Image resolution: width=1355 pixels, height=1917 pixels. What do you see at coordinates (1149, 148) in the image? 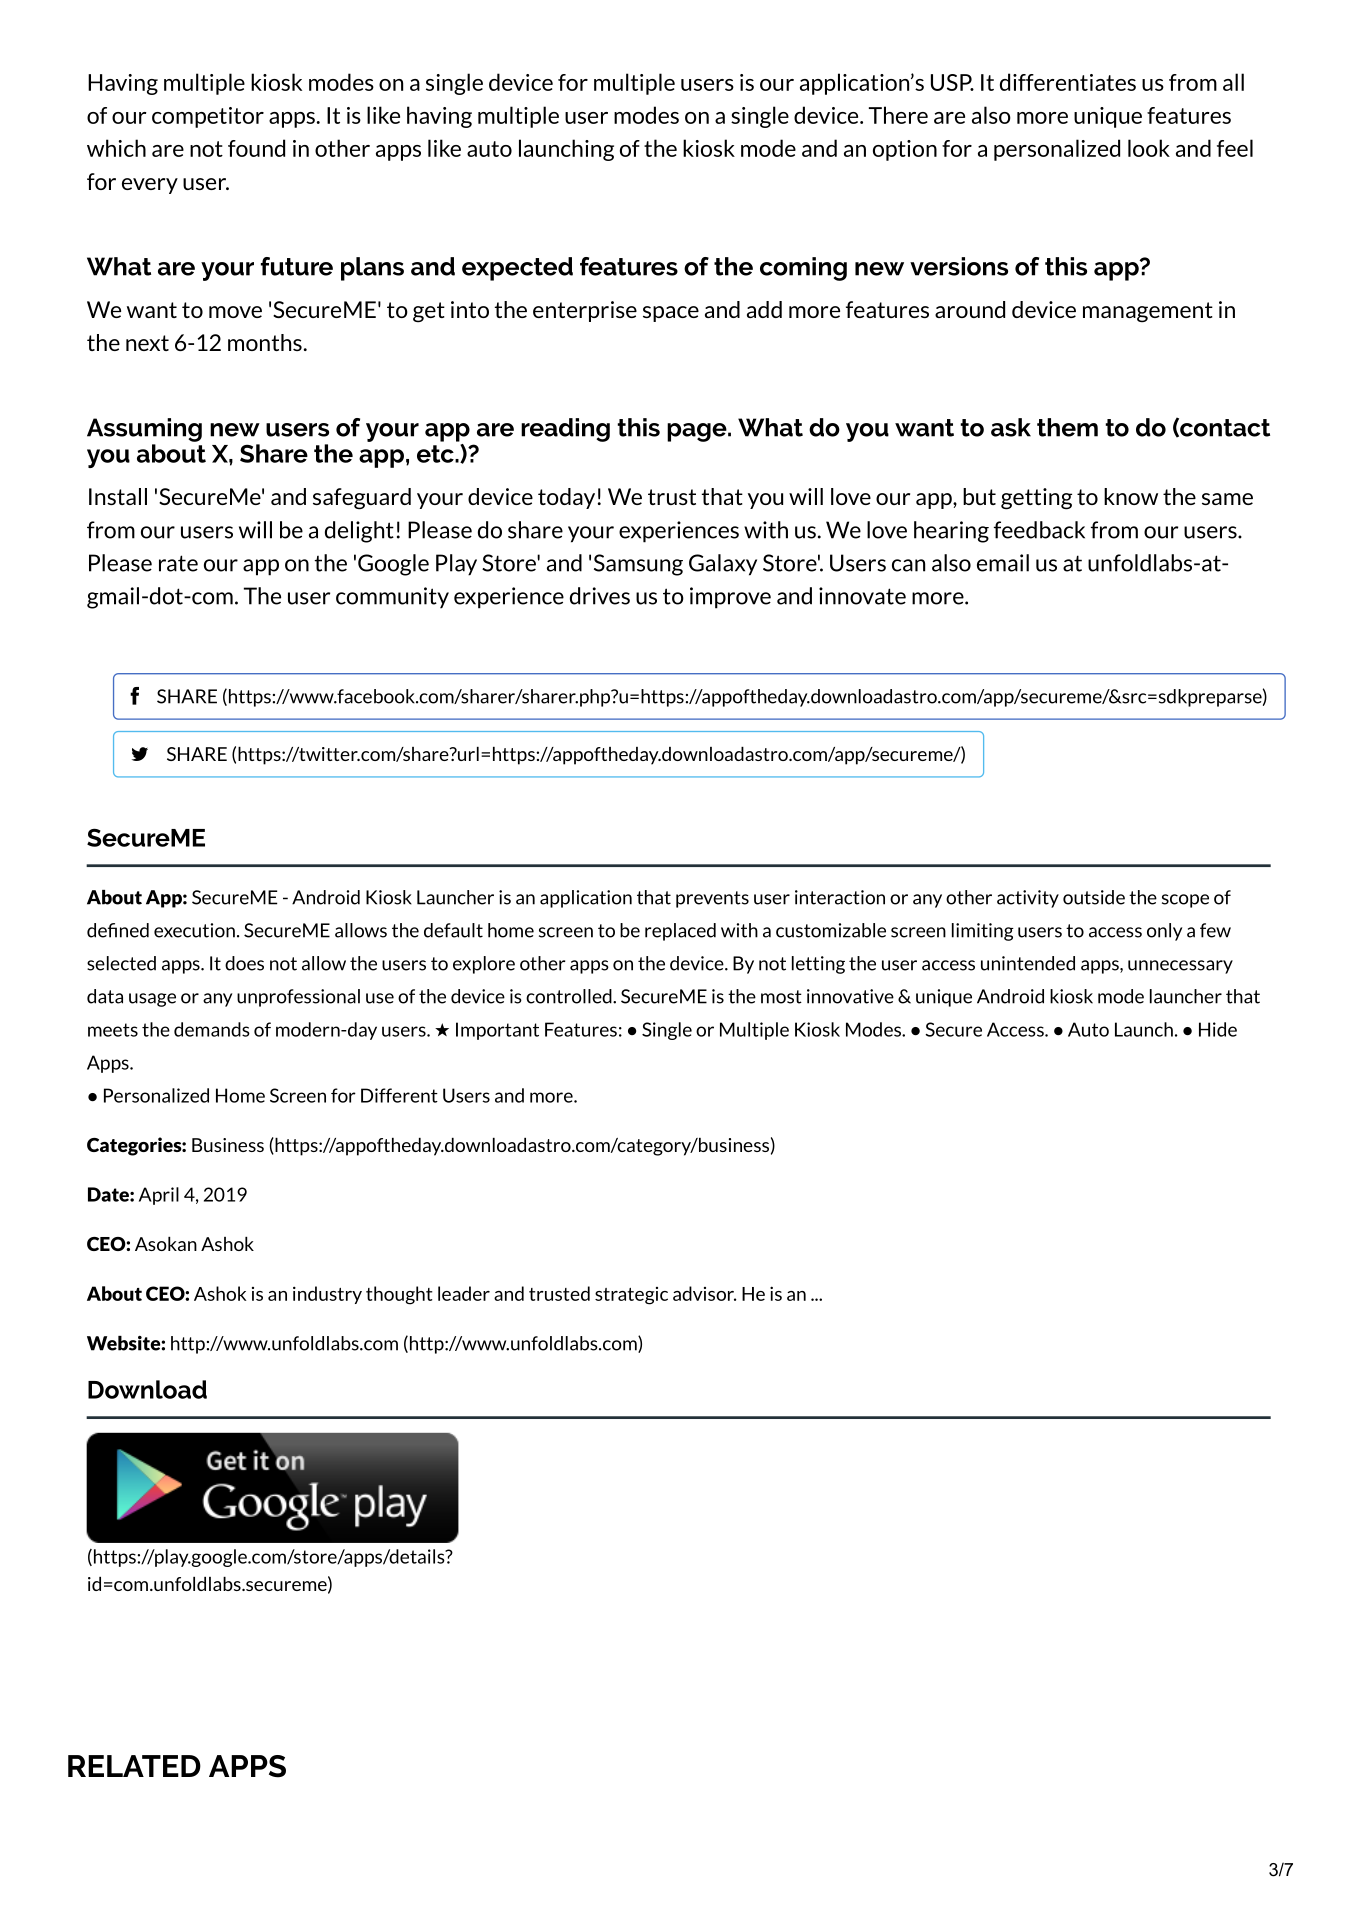
I see `look` at bounding box center [1149, 148].
